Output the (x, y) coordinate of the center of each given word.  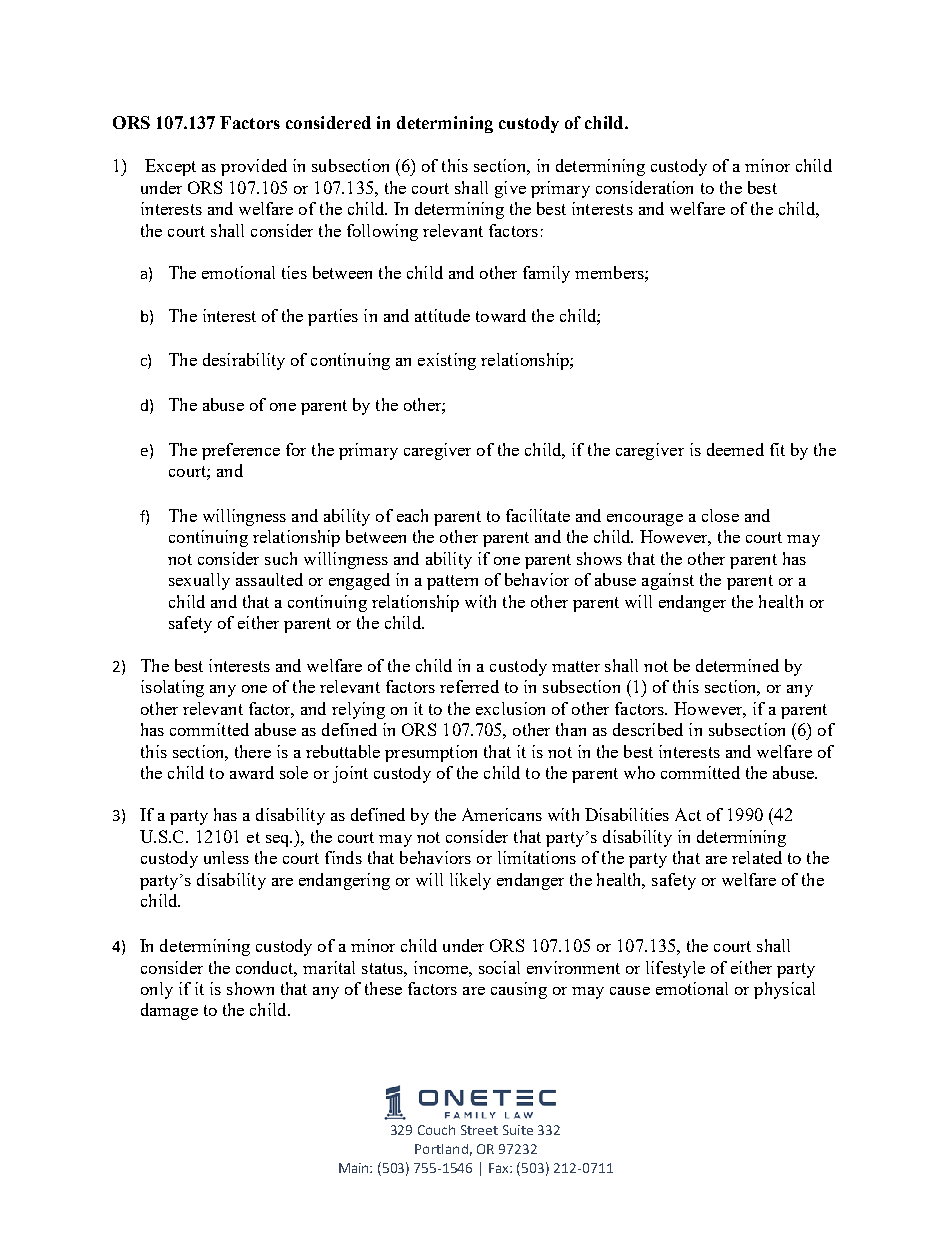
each (412, 515)
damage (169, 1011)
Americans (502, 814)
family (546, 274)
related (757, 857)
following (382, 232)
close (720, 515)
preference (241, 451)
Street (479, 1130)
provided (254, 167)
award (252, 772)
